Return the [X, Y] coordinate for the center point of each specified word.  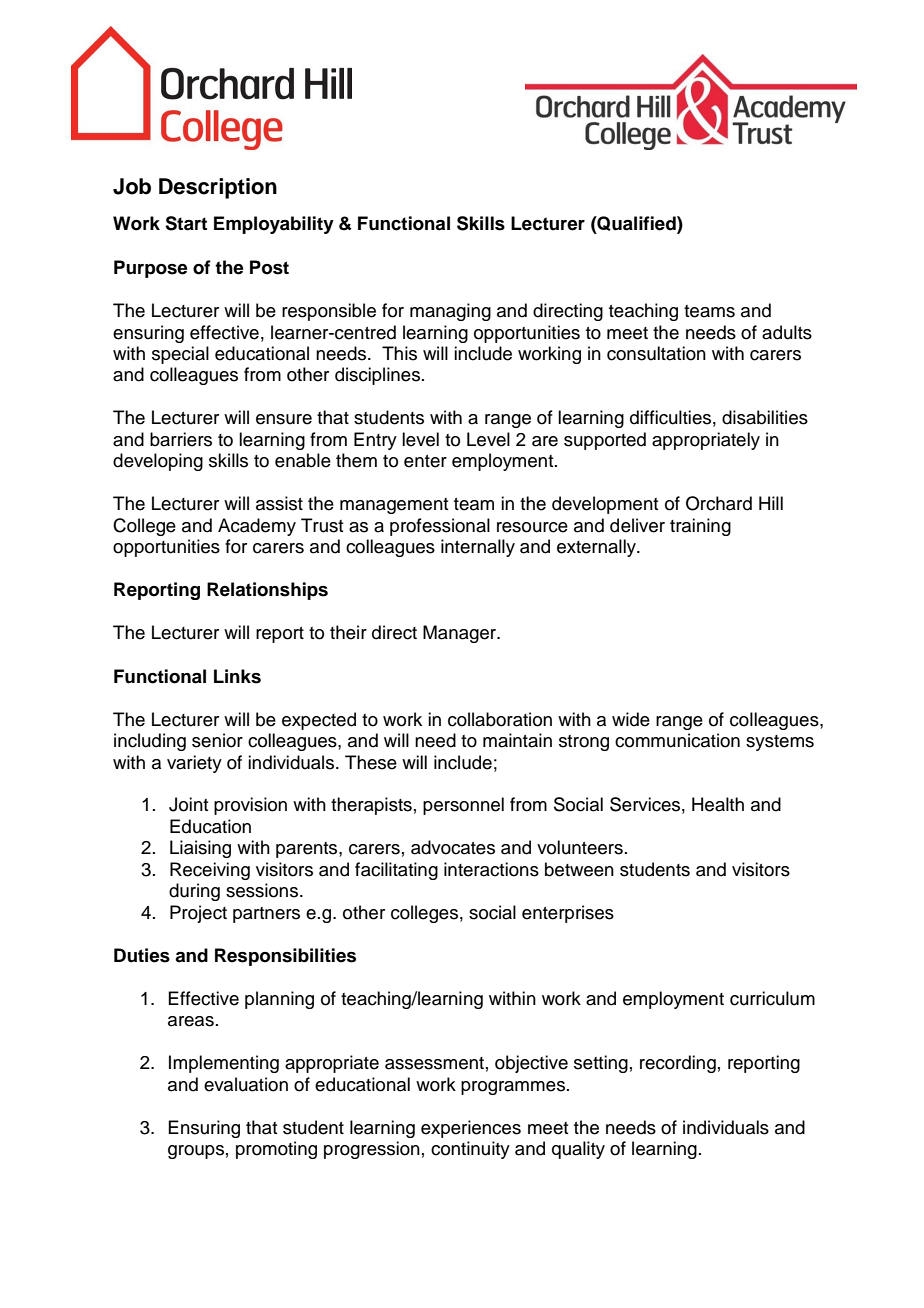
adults [787, 332]
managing [450, 312]
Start [186, 223]
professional [440, 527]
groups [196, 1152]
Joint [188, 804]
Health [718, 804]
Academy [257, 527]
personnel [463, 806]
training [700, 527]
